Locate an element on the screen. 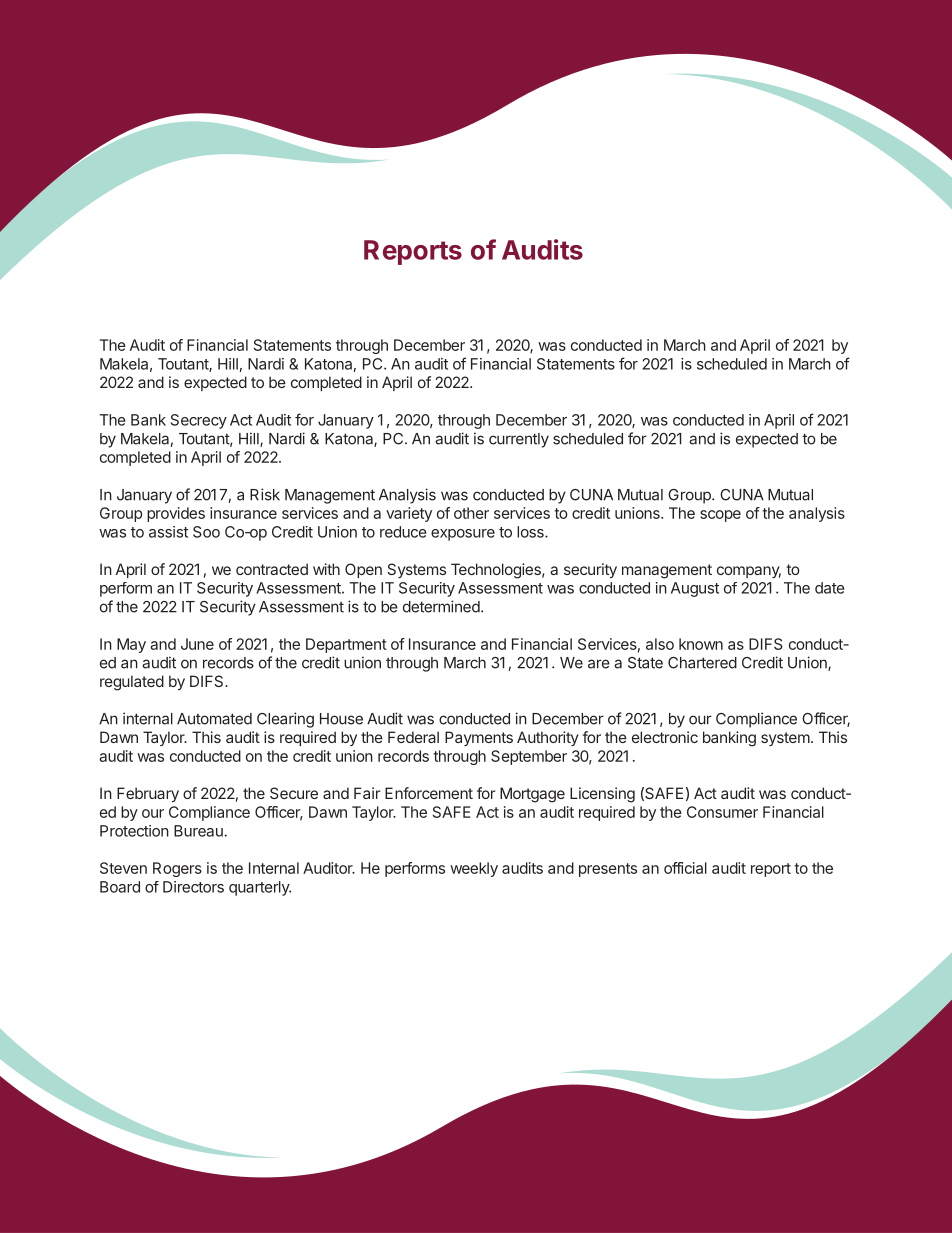 This screenshot has width=952, height=1233. exposure is located at coordinates (463, 535).
